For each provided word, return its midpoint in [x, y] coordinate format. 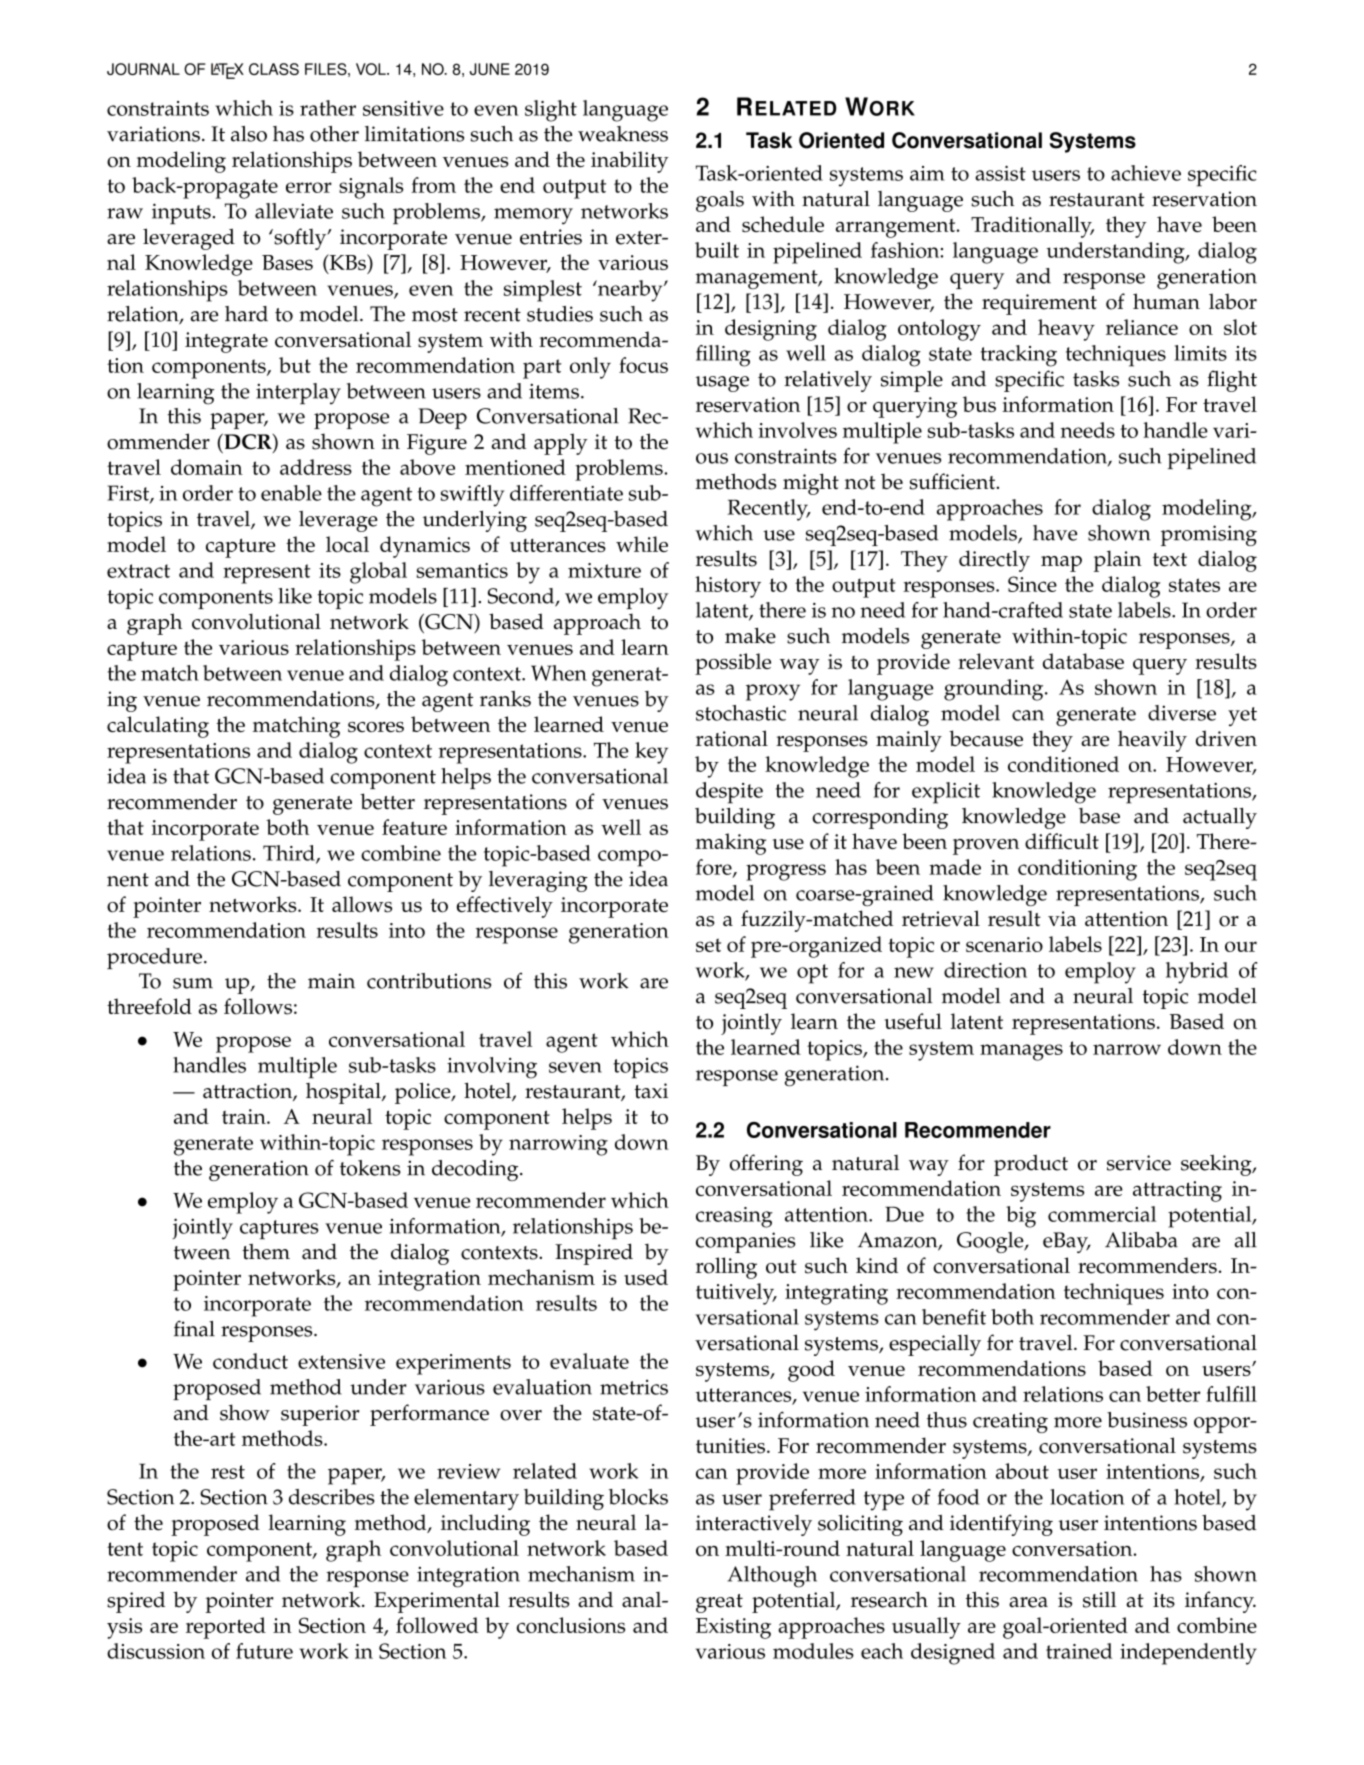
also [249, 134]
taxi [651, 1091]
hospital [344, 1093]
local [347, 544]
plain [1118, 561]
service [1139, 1163]
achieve [1146, 173]
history [728, 587]
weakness [623, 134]
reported [226, 1628]
